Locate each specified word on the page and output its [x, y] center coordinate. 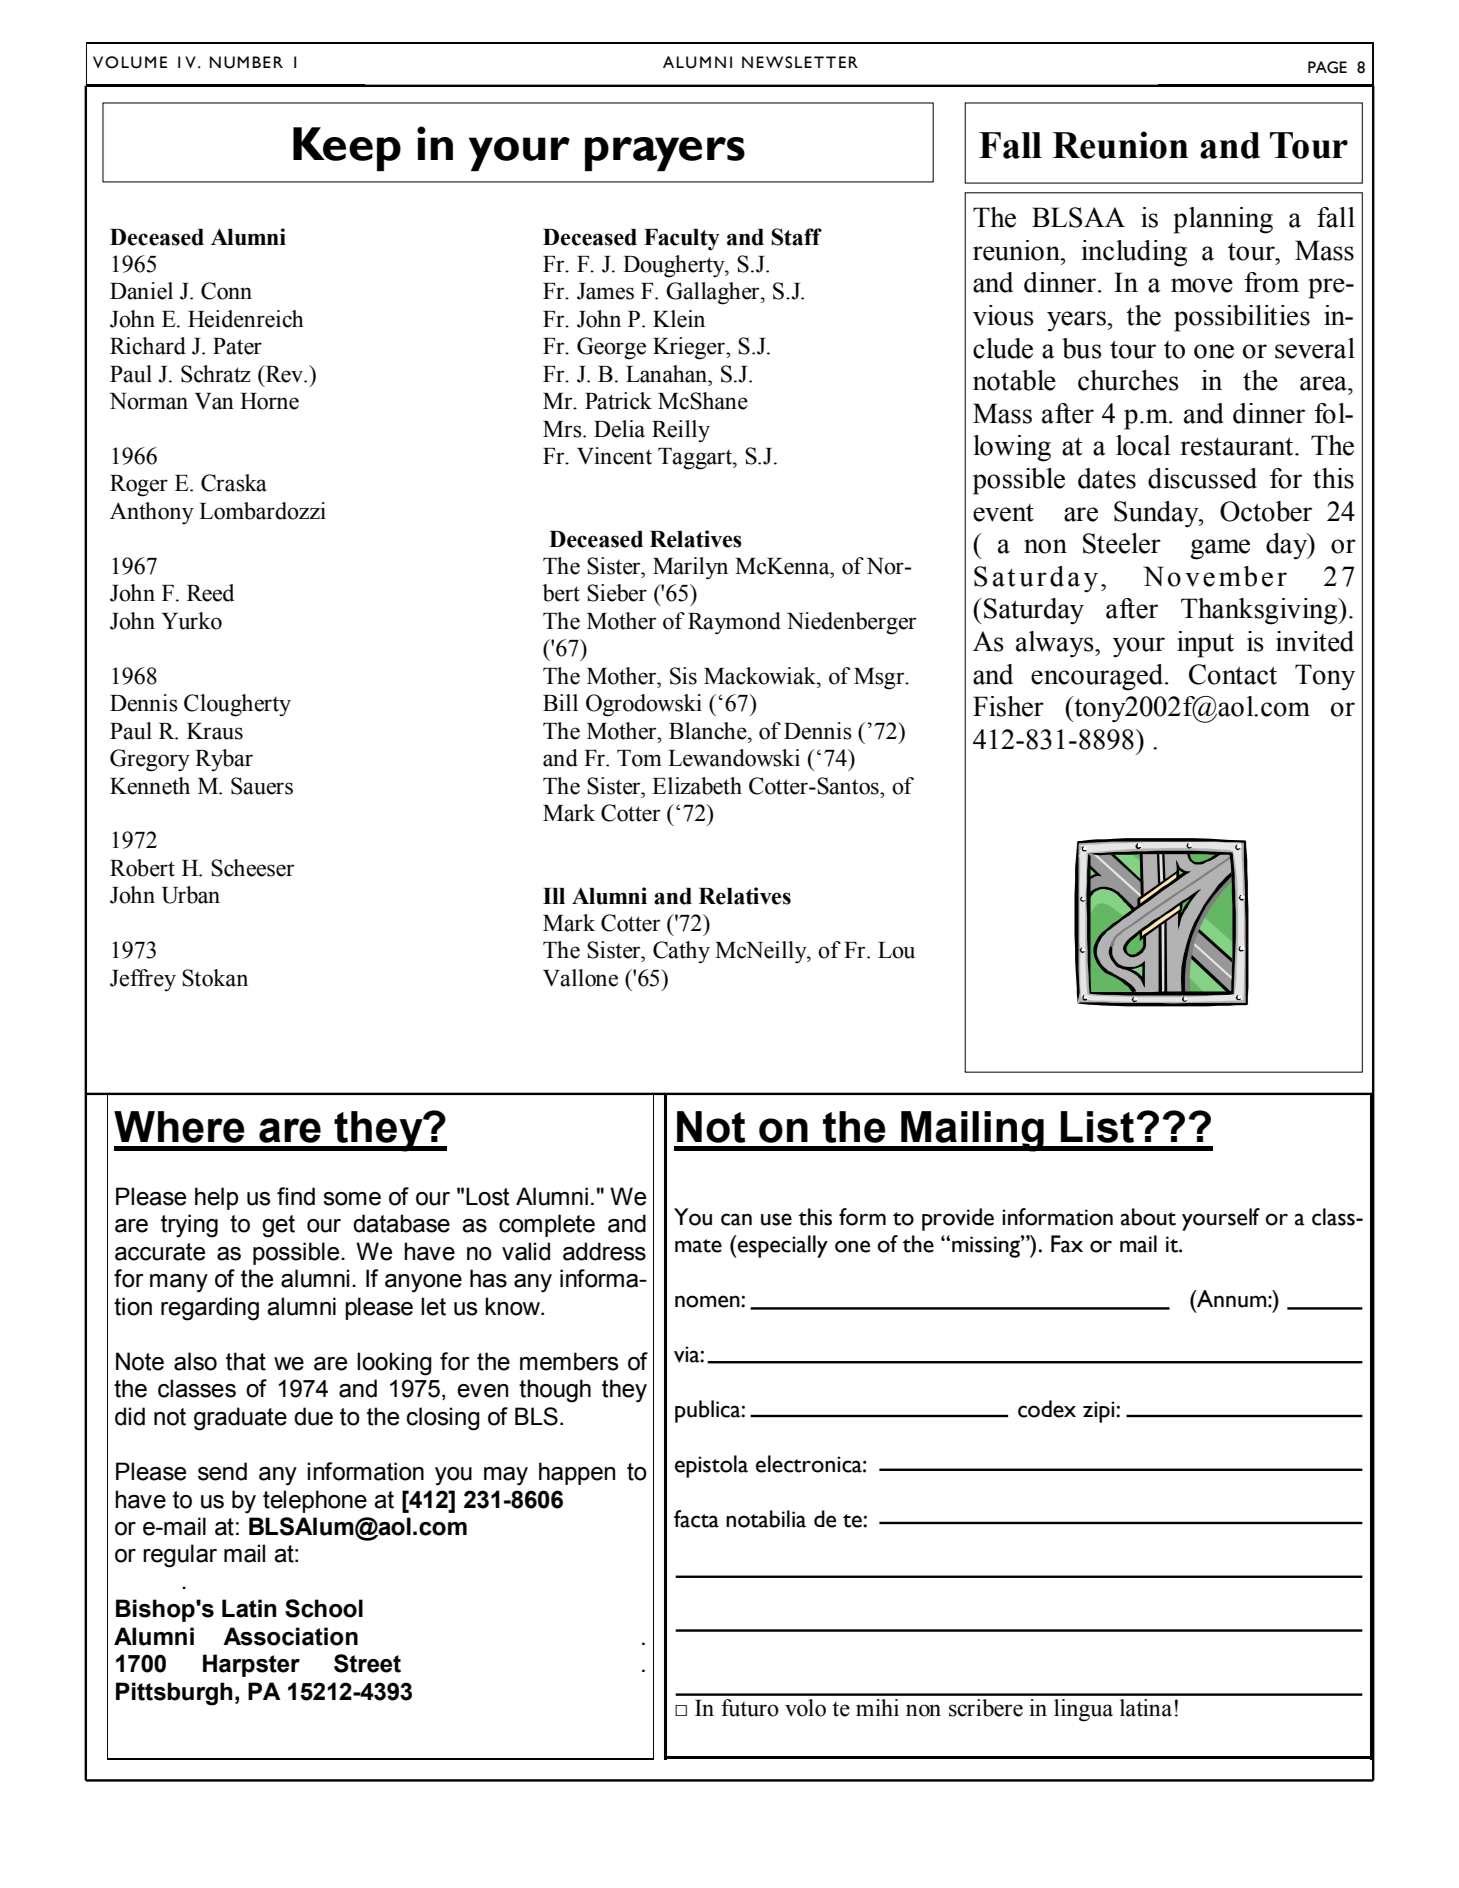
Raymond [734, 623]
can [736, 1219]
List [1097, 1127]
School [324, 1608]
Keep [347, 149]
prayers [665, 154]
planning [1223, 220]
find [296, 1196]
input [1205, 644]
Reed [210, 593]
